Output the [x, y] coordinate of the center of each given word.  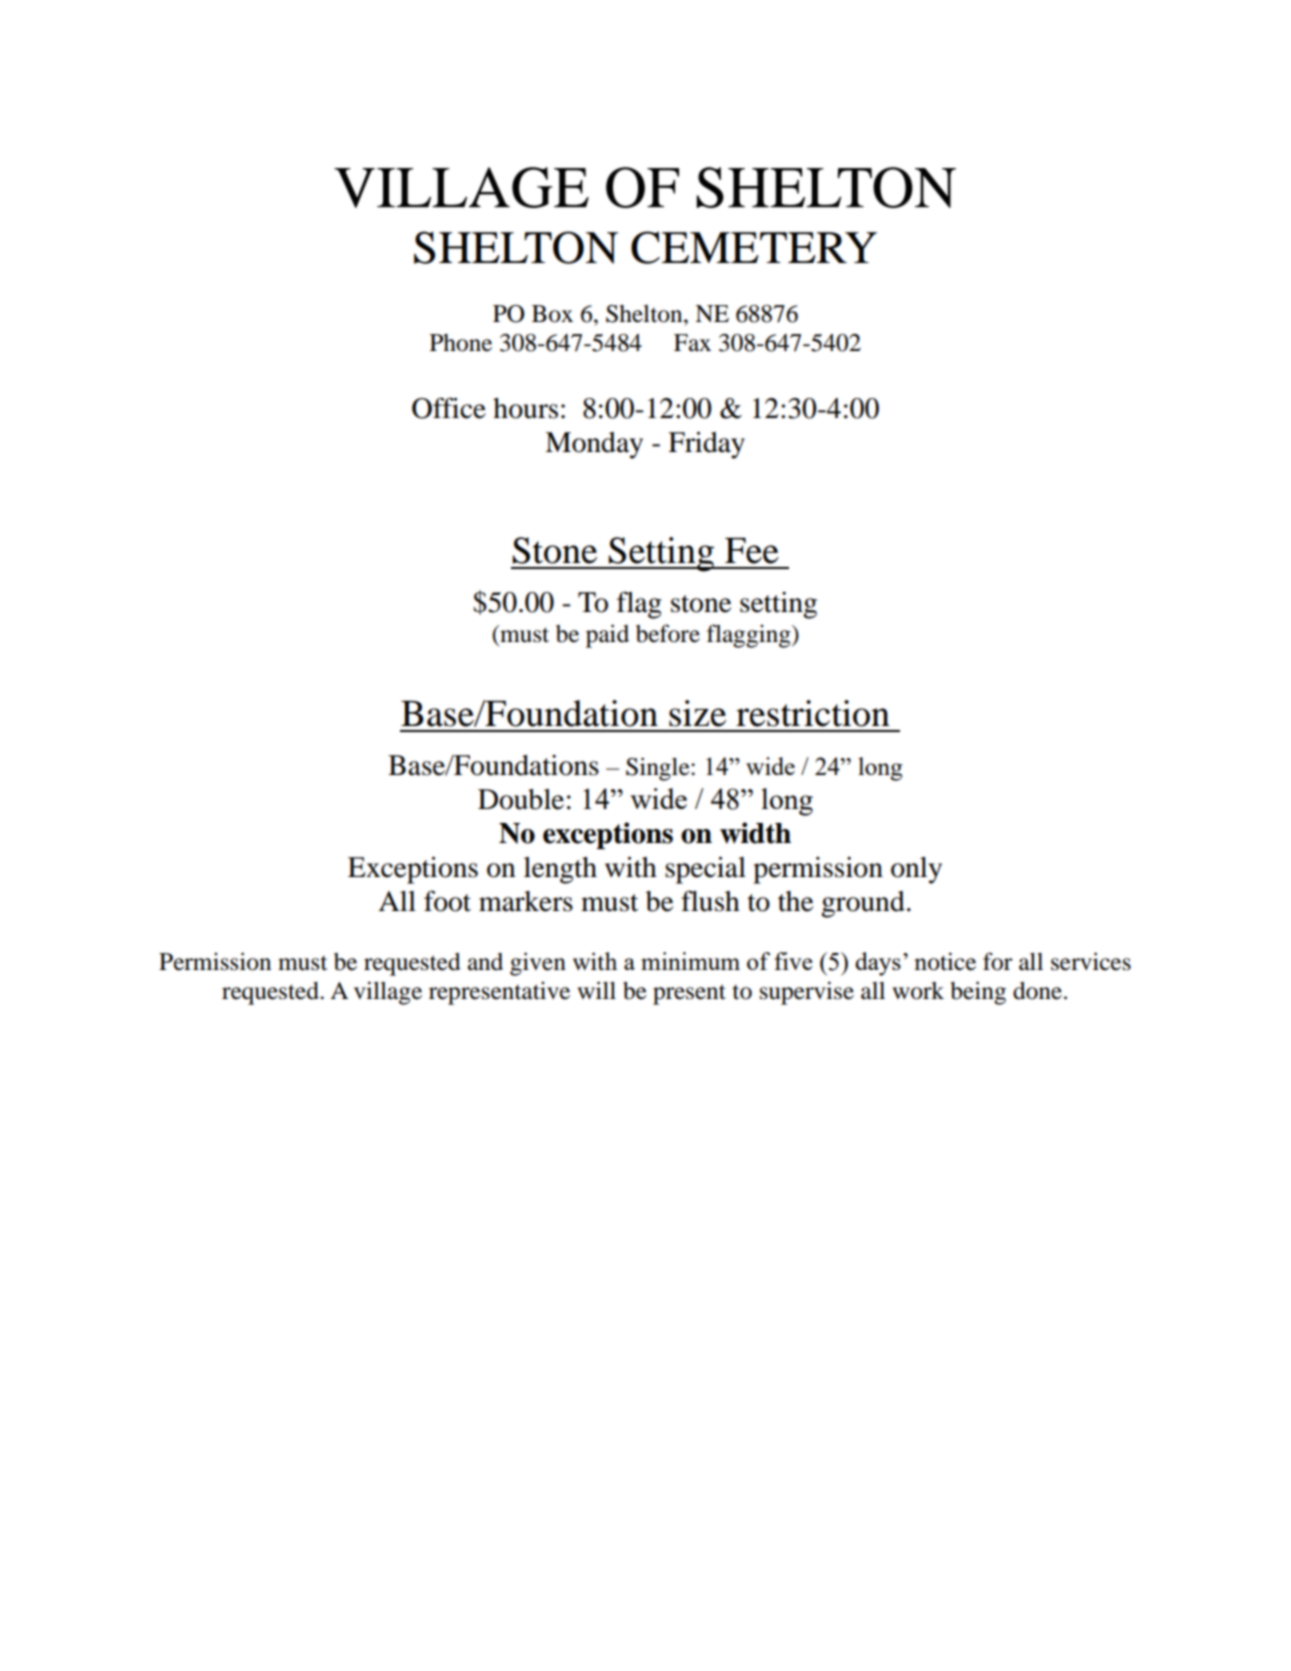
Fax [692, 343]
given [538, 964]
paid [607, 636]
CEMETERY [754, 247]
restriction [813, 713]
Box [552, 314]
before [668, 633]
